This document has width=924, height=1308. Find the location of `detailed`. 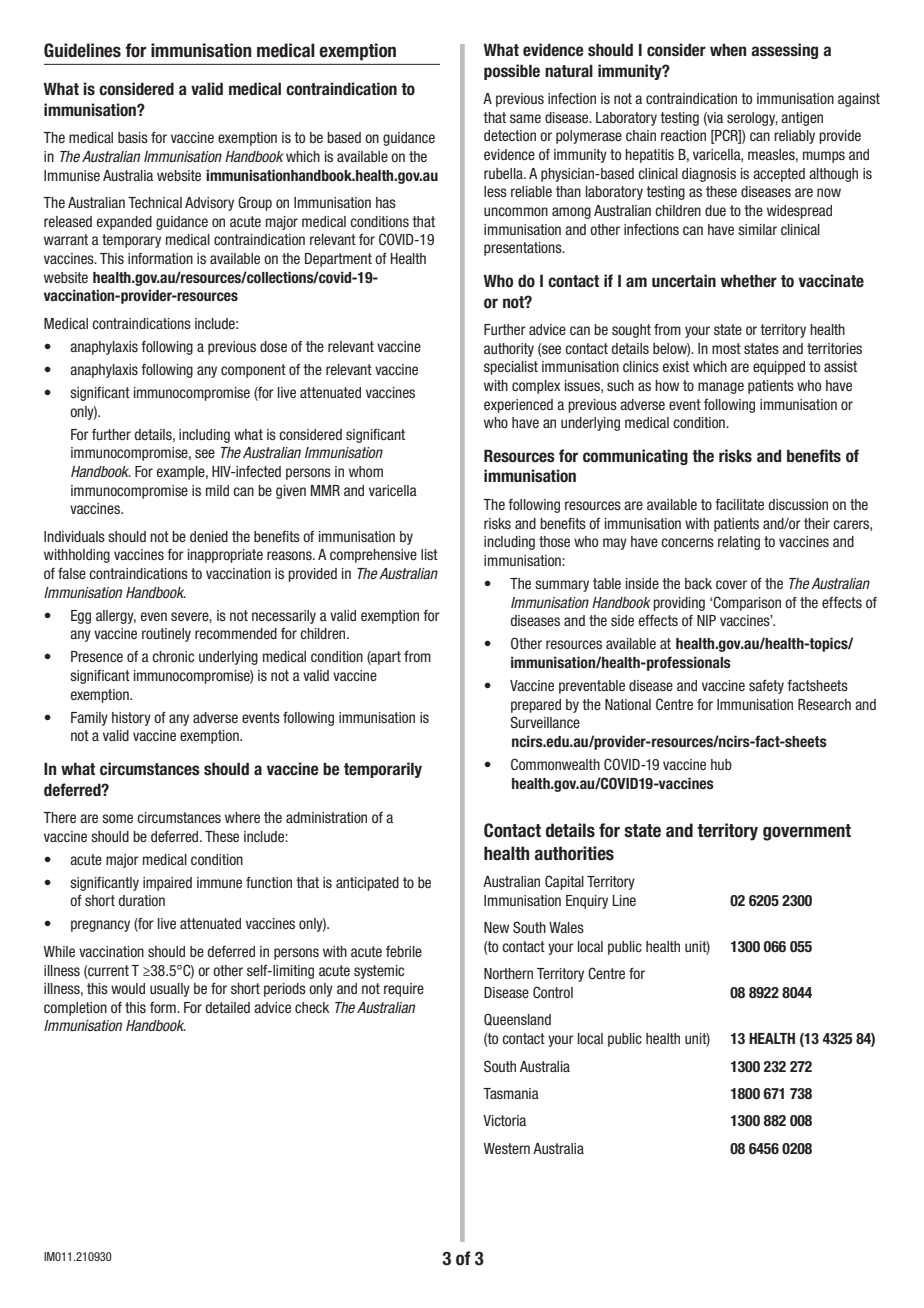

detailed is located at coordinates (227, 1007).
